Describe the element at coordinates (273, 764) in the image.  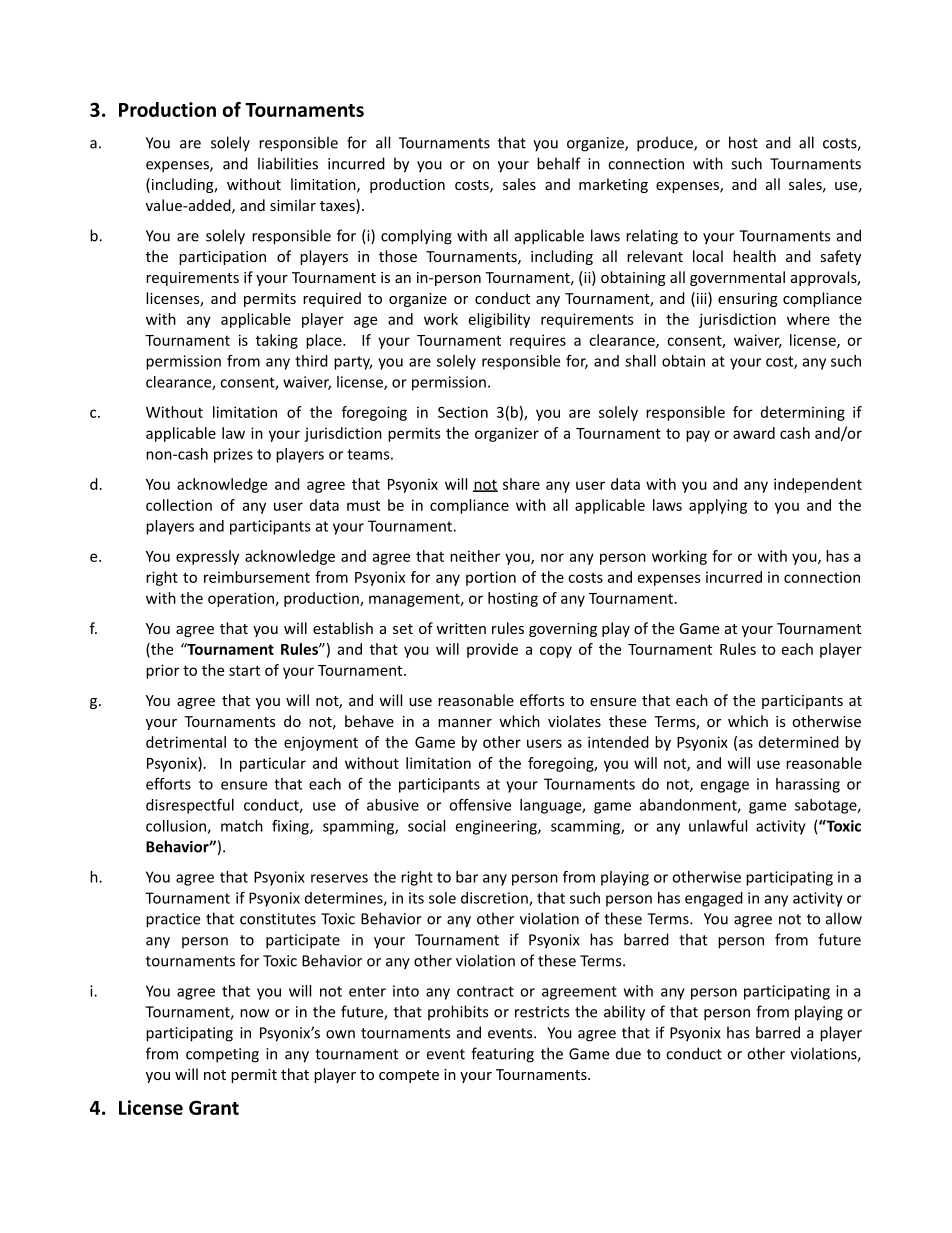
I see `particular` at that location.
